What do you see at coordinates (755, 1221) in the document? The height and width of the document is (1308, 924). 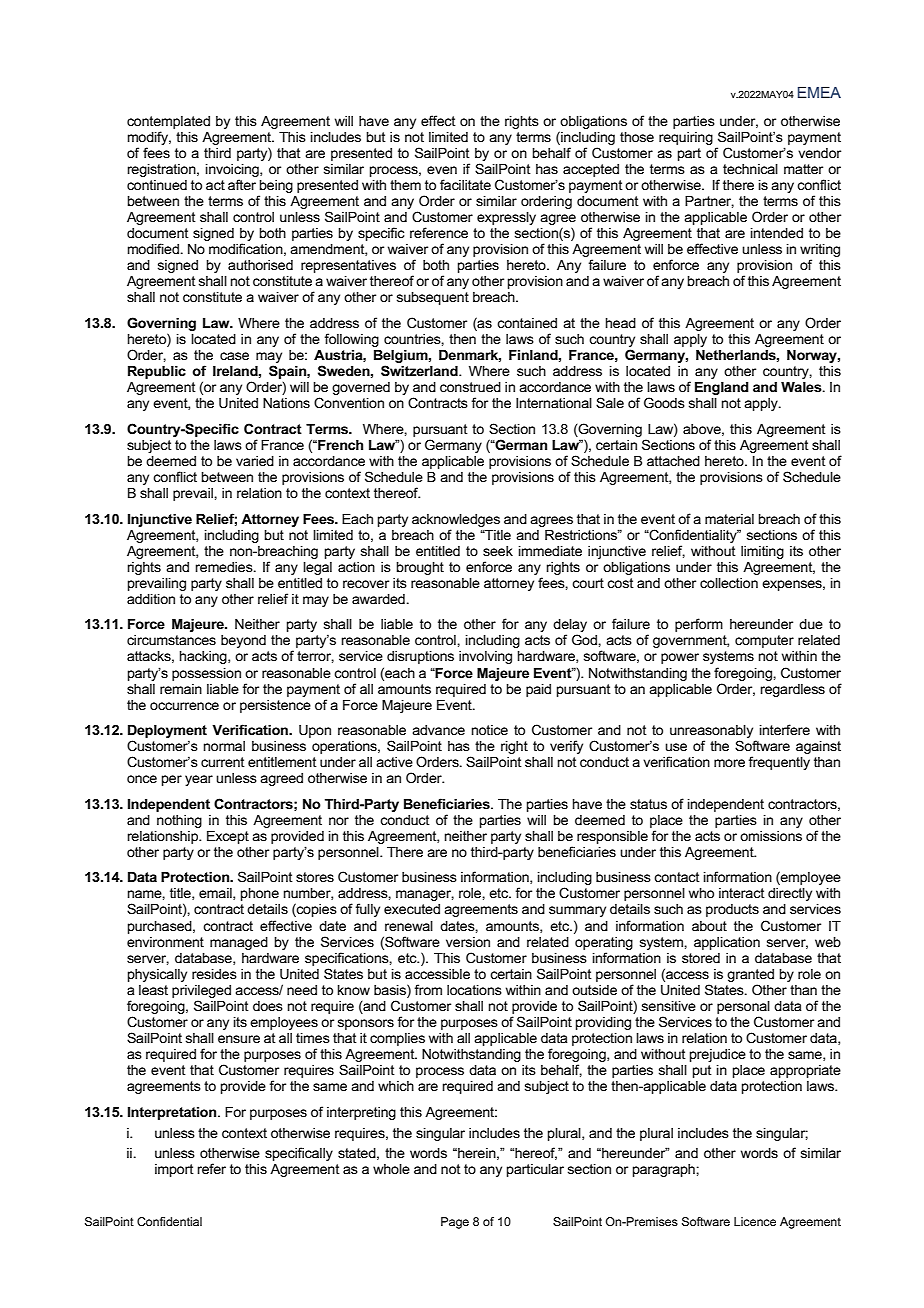 I see `Licence` at bounding box center [755, 1221].
